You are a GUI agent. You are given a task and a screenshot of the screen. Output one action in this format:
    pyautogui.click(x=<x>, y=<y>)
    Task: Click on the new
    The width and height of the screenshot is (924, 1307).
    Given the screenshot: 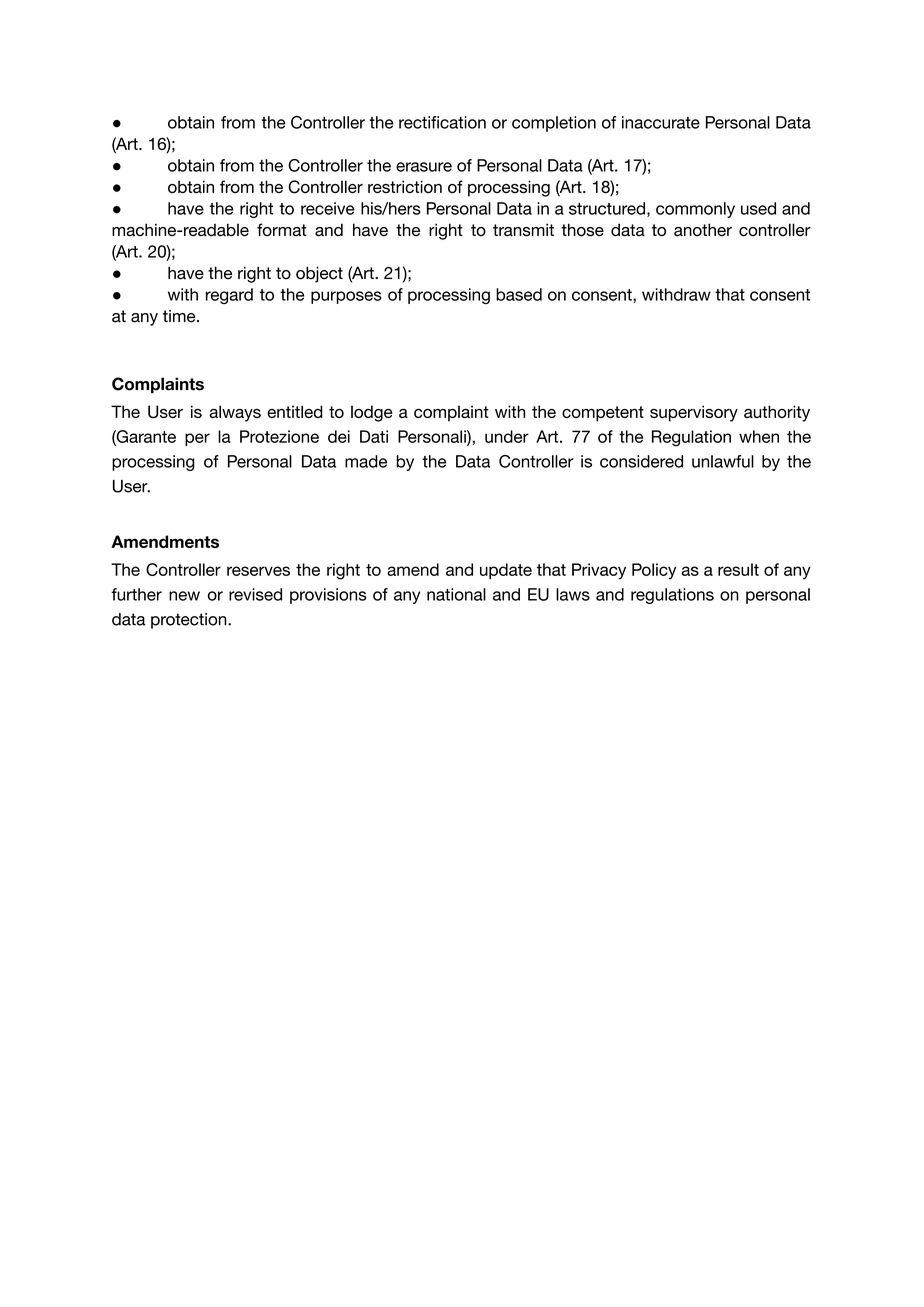 What is the action you would take?
    pyautogui.click(x=184, y=596)
